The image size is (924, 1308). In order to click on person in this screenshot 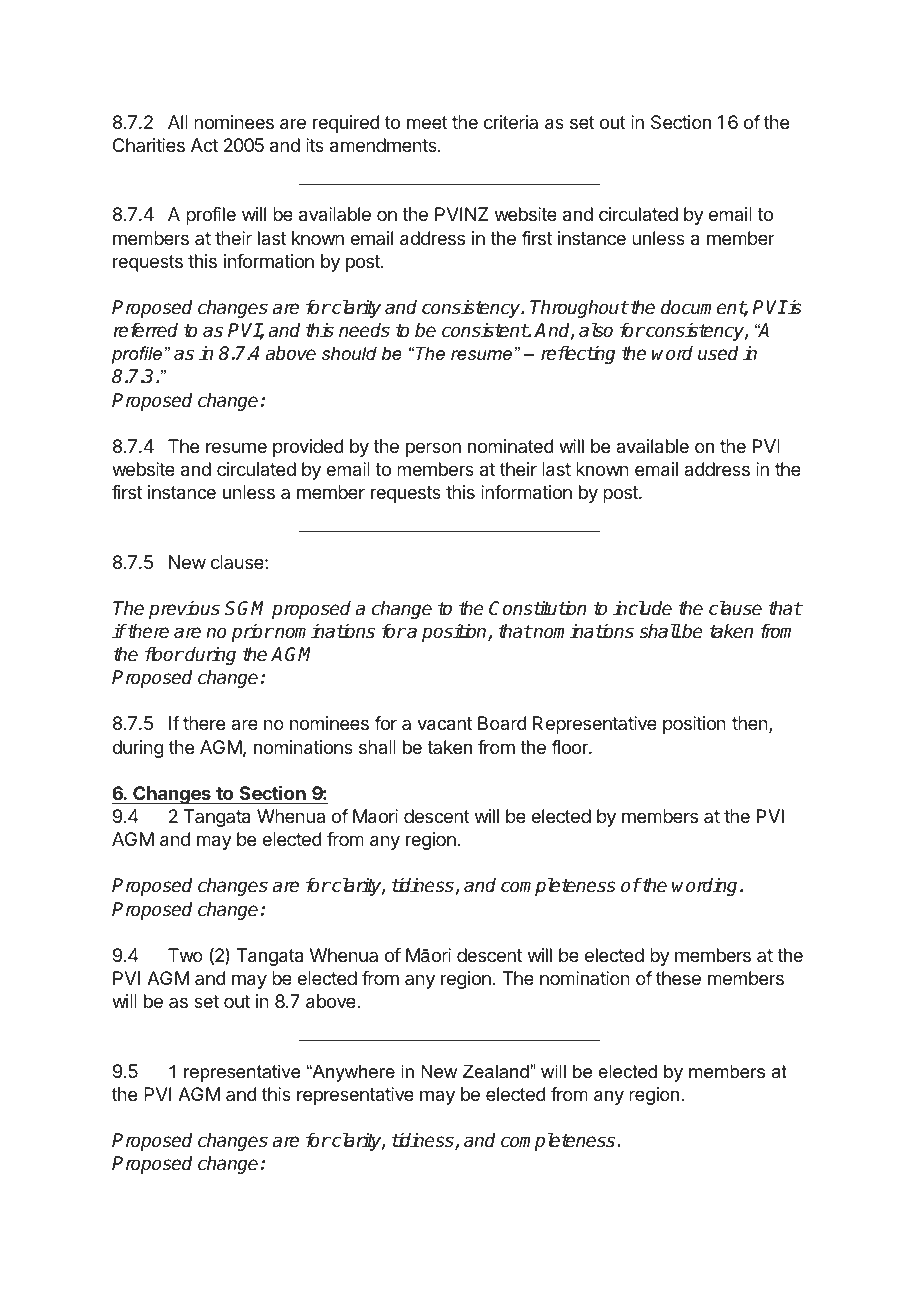, I will do `click(433, 449)`.
